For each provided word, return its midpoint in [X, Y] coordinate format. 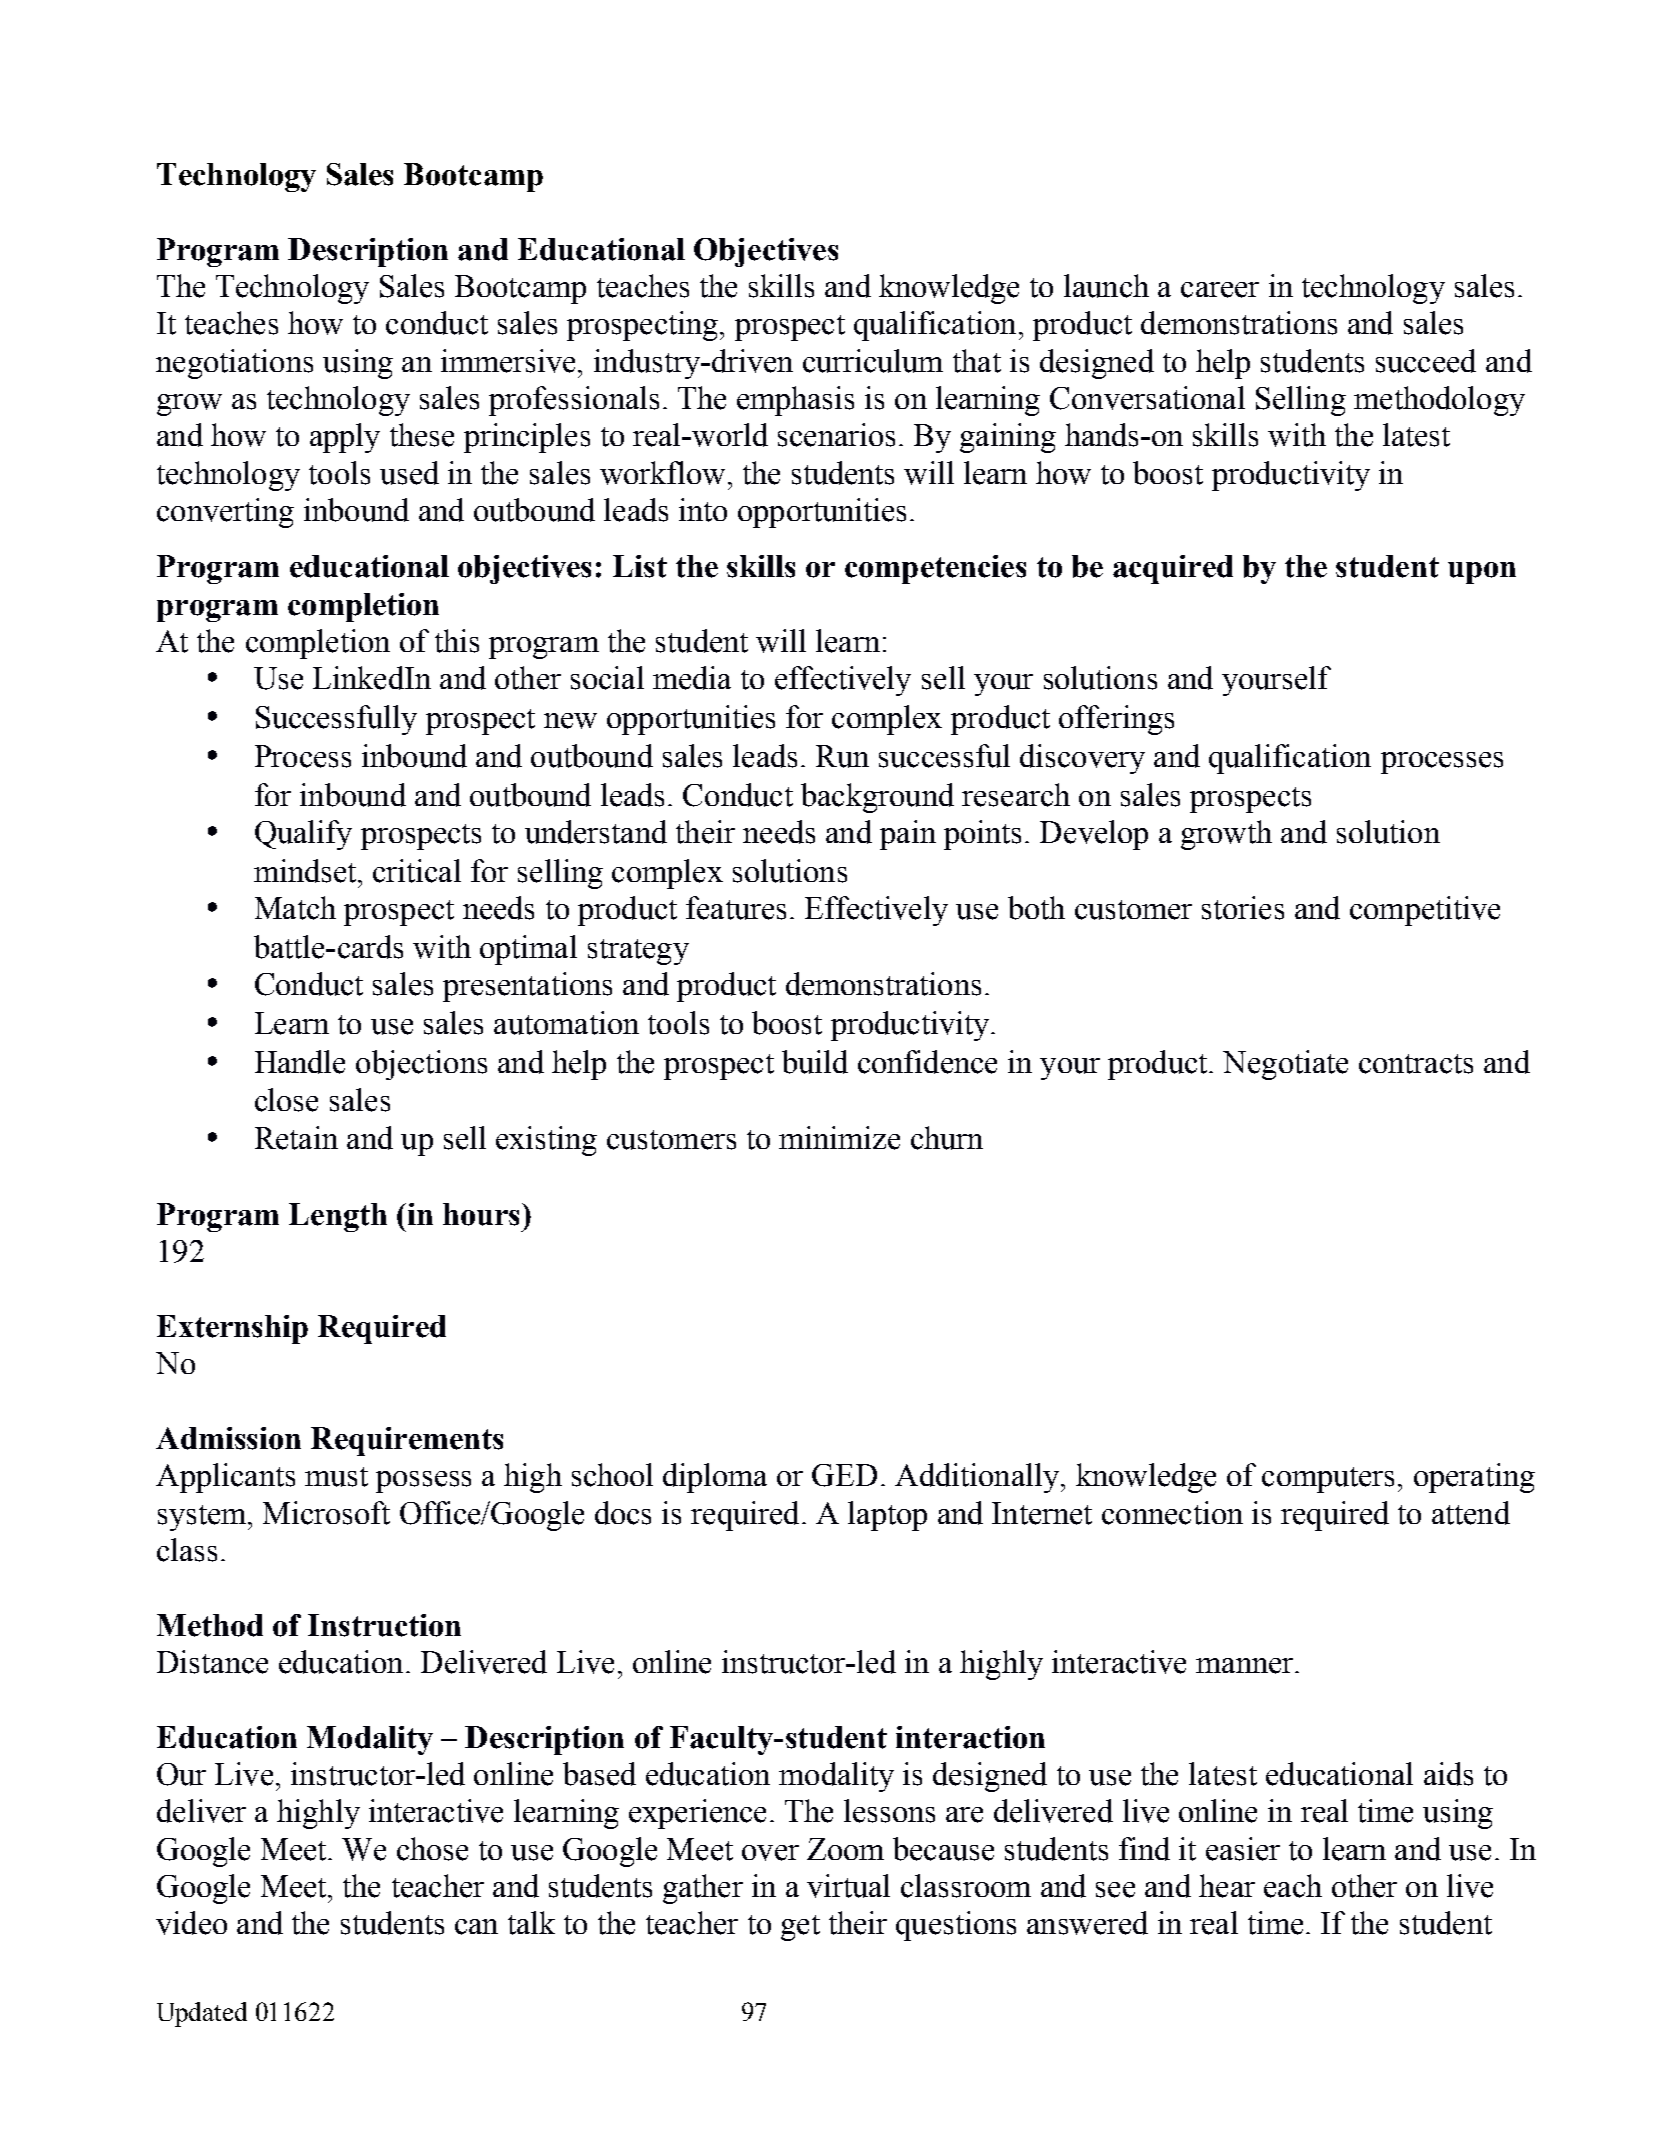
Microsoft [326, 1513]
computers [1328, 1480]
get [800, 1928]
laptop [887, 1516]
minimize [839, 1138]
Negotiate [1285, 1065]
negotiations [234, 364]
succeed [1426, 361]
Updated [202, 2014]
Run [842, 756]
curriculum [873, 361]
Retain [296, 1138]
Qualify [303, 835]
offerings [1116, 720]
